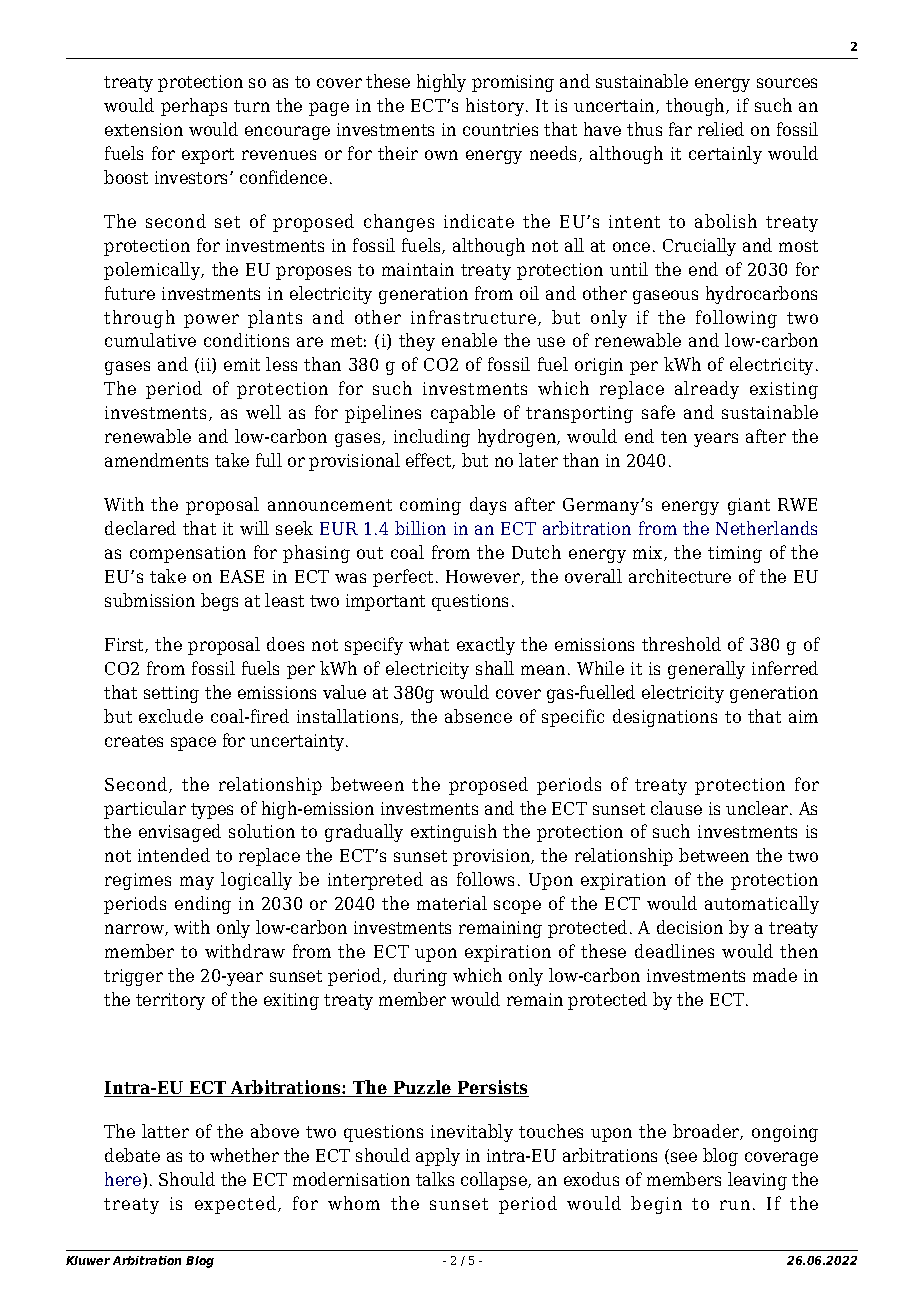 The width and height of the screenshot is (924, 1308). Describe the element at coordinates (194, 107) in the screenshot. I see `perhaps` at that location.
